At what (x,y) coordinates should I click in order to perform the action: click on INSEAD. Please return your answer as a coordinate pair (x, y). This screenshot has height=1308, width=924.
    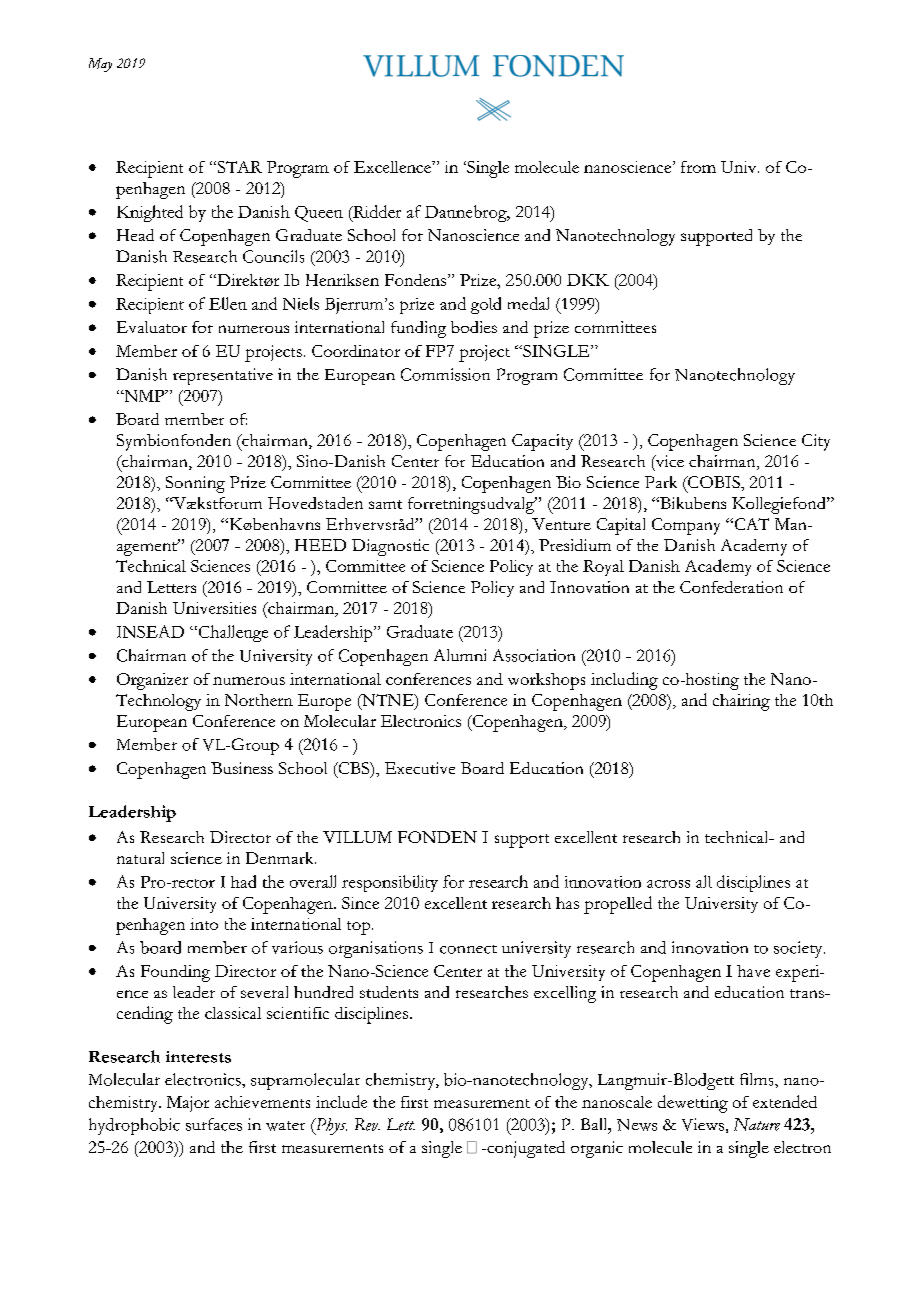
    Looking at the image, I should click on (150, 631).
